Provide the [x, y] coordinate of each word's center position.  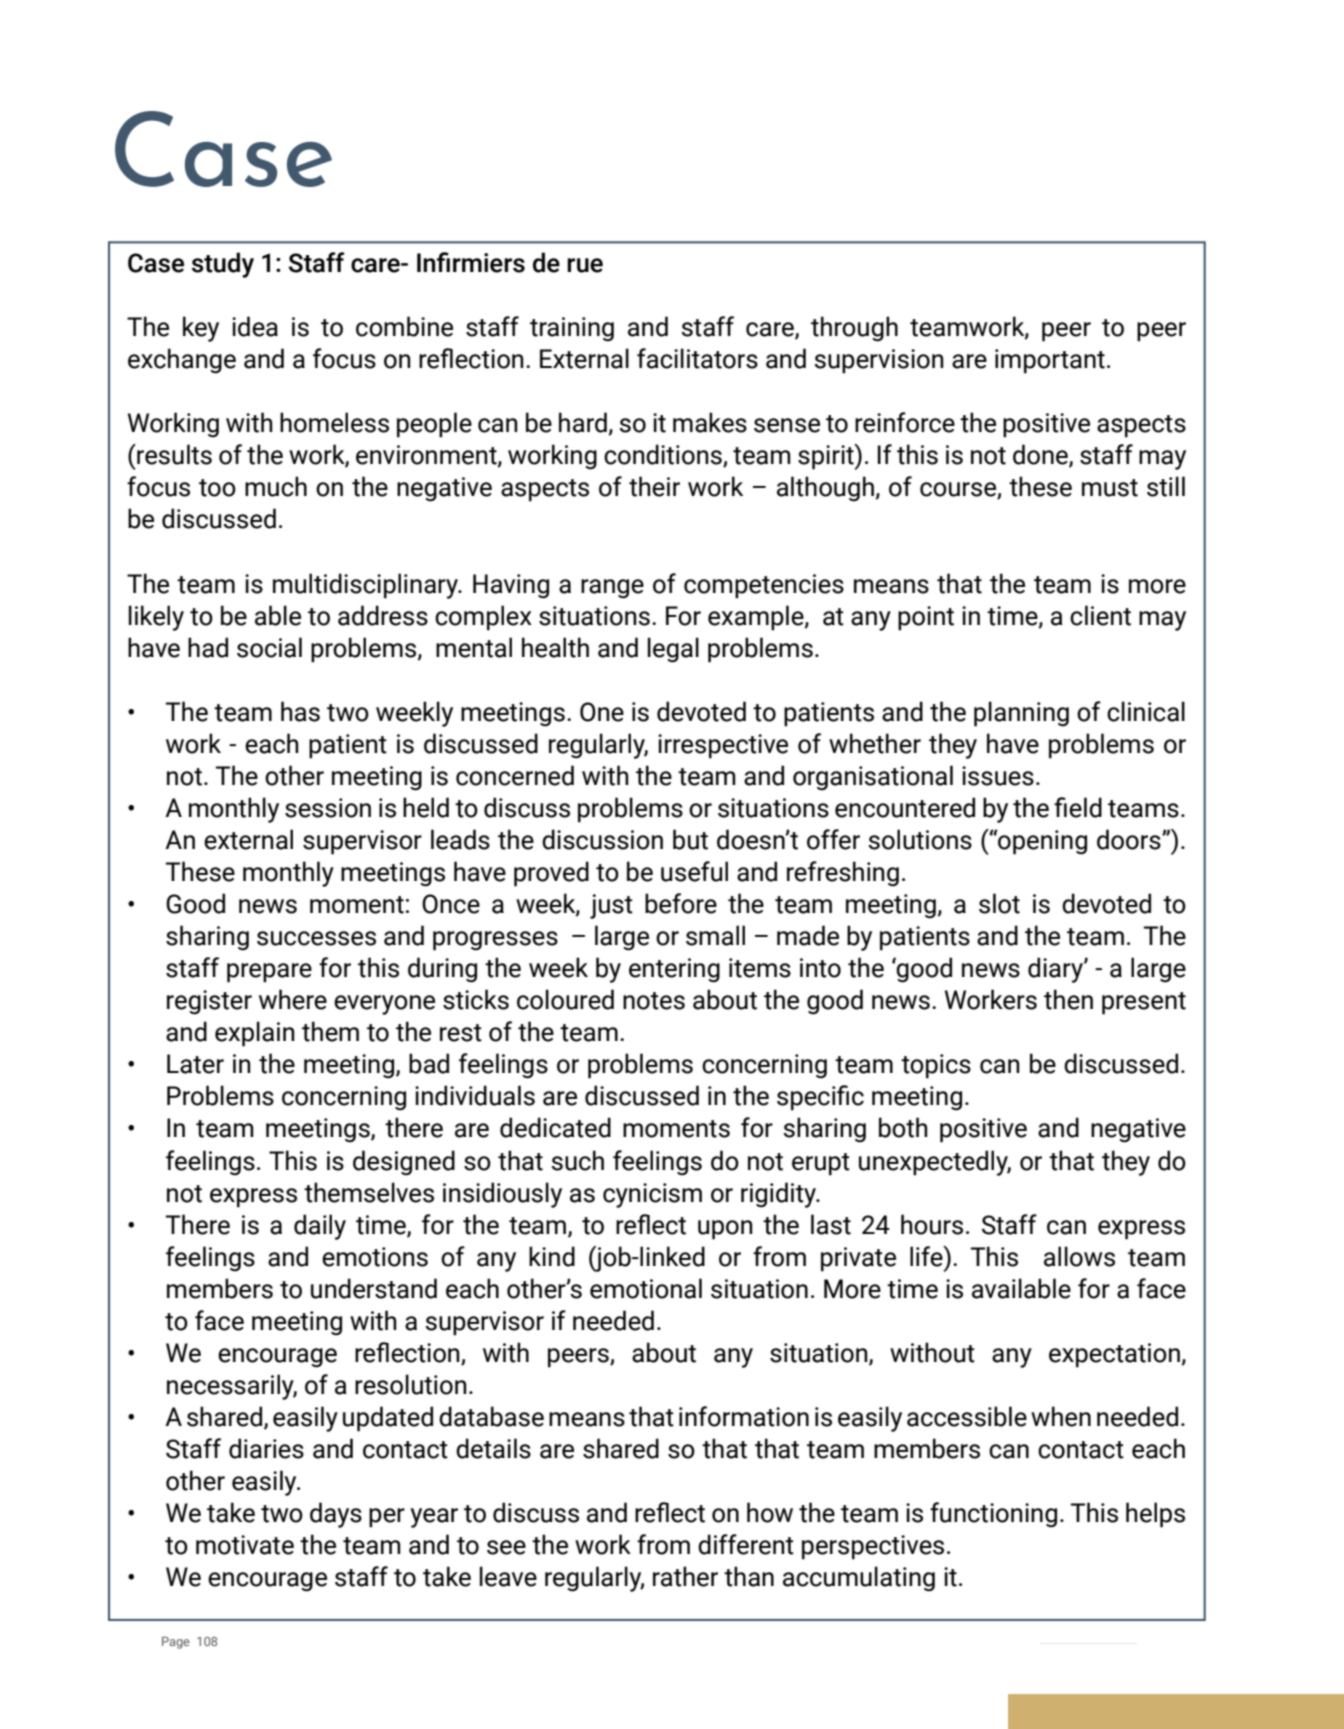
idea [255, 326]
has [300, 711]
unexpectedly [935, 1163]
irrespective [723, 746]
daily [320, 1227]
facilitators [697, 358]
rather [685, 1576]
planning [1021, 714]
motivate [245, 1545]
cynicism [652, 1195]
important [1050, 361]
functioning [993, 1515]
